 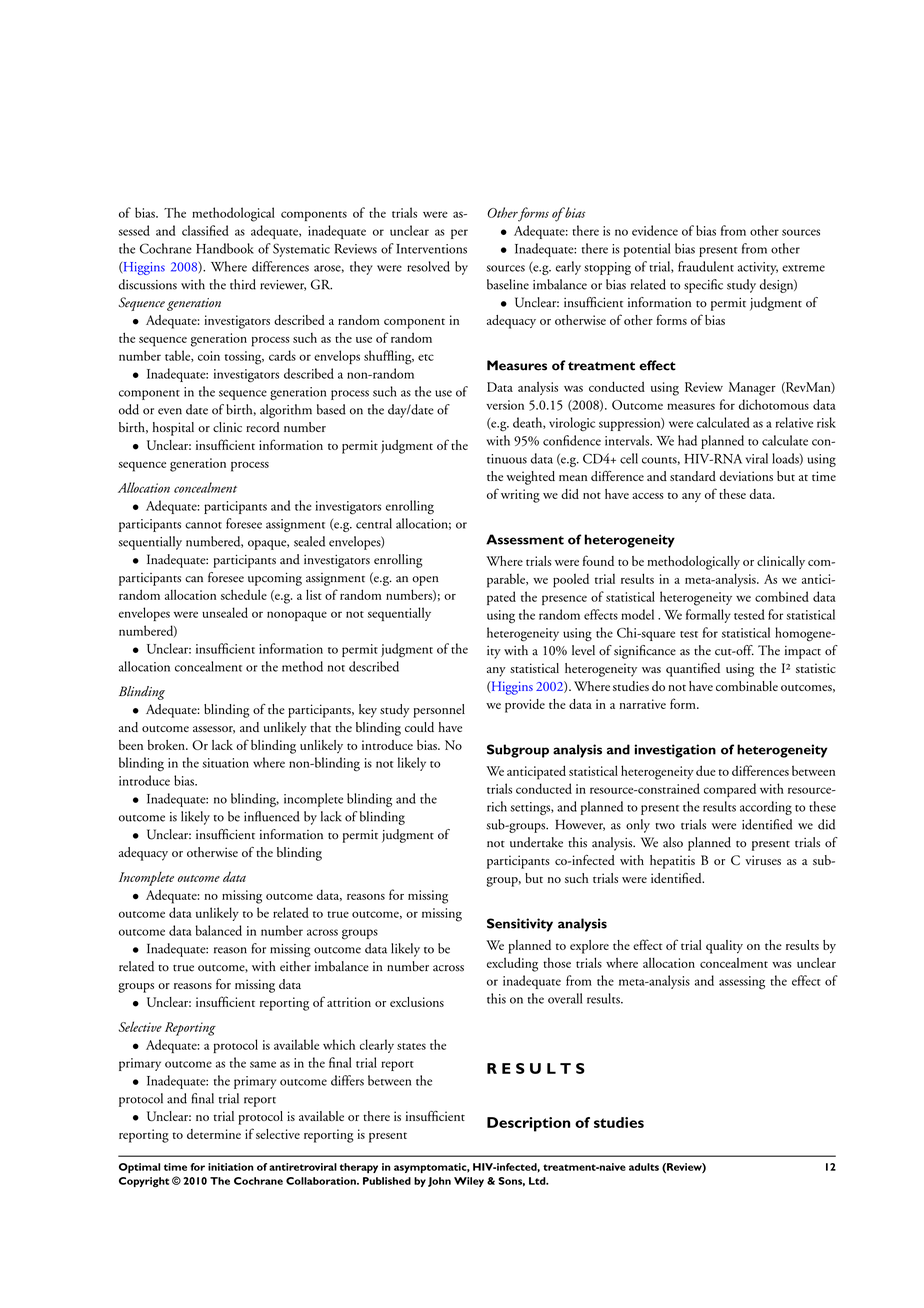 What do you see at coordinates (763, 860) in the image?
I see `viruses` at bounding box center [763, 860].
